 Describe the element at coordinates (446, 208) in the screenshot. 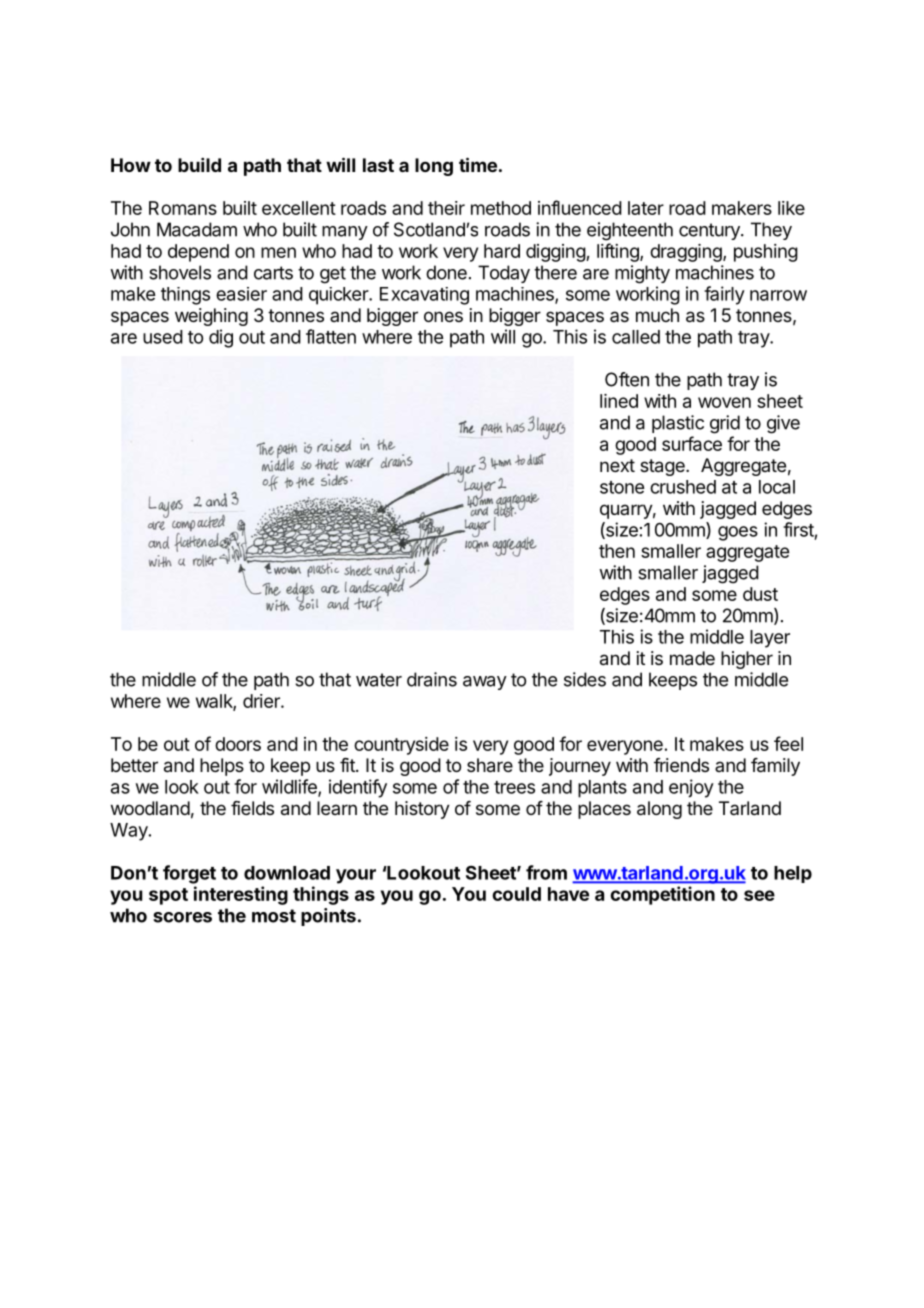

I see `their` at that location.
